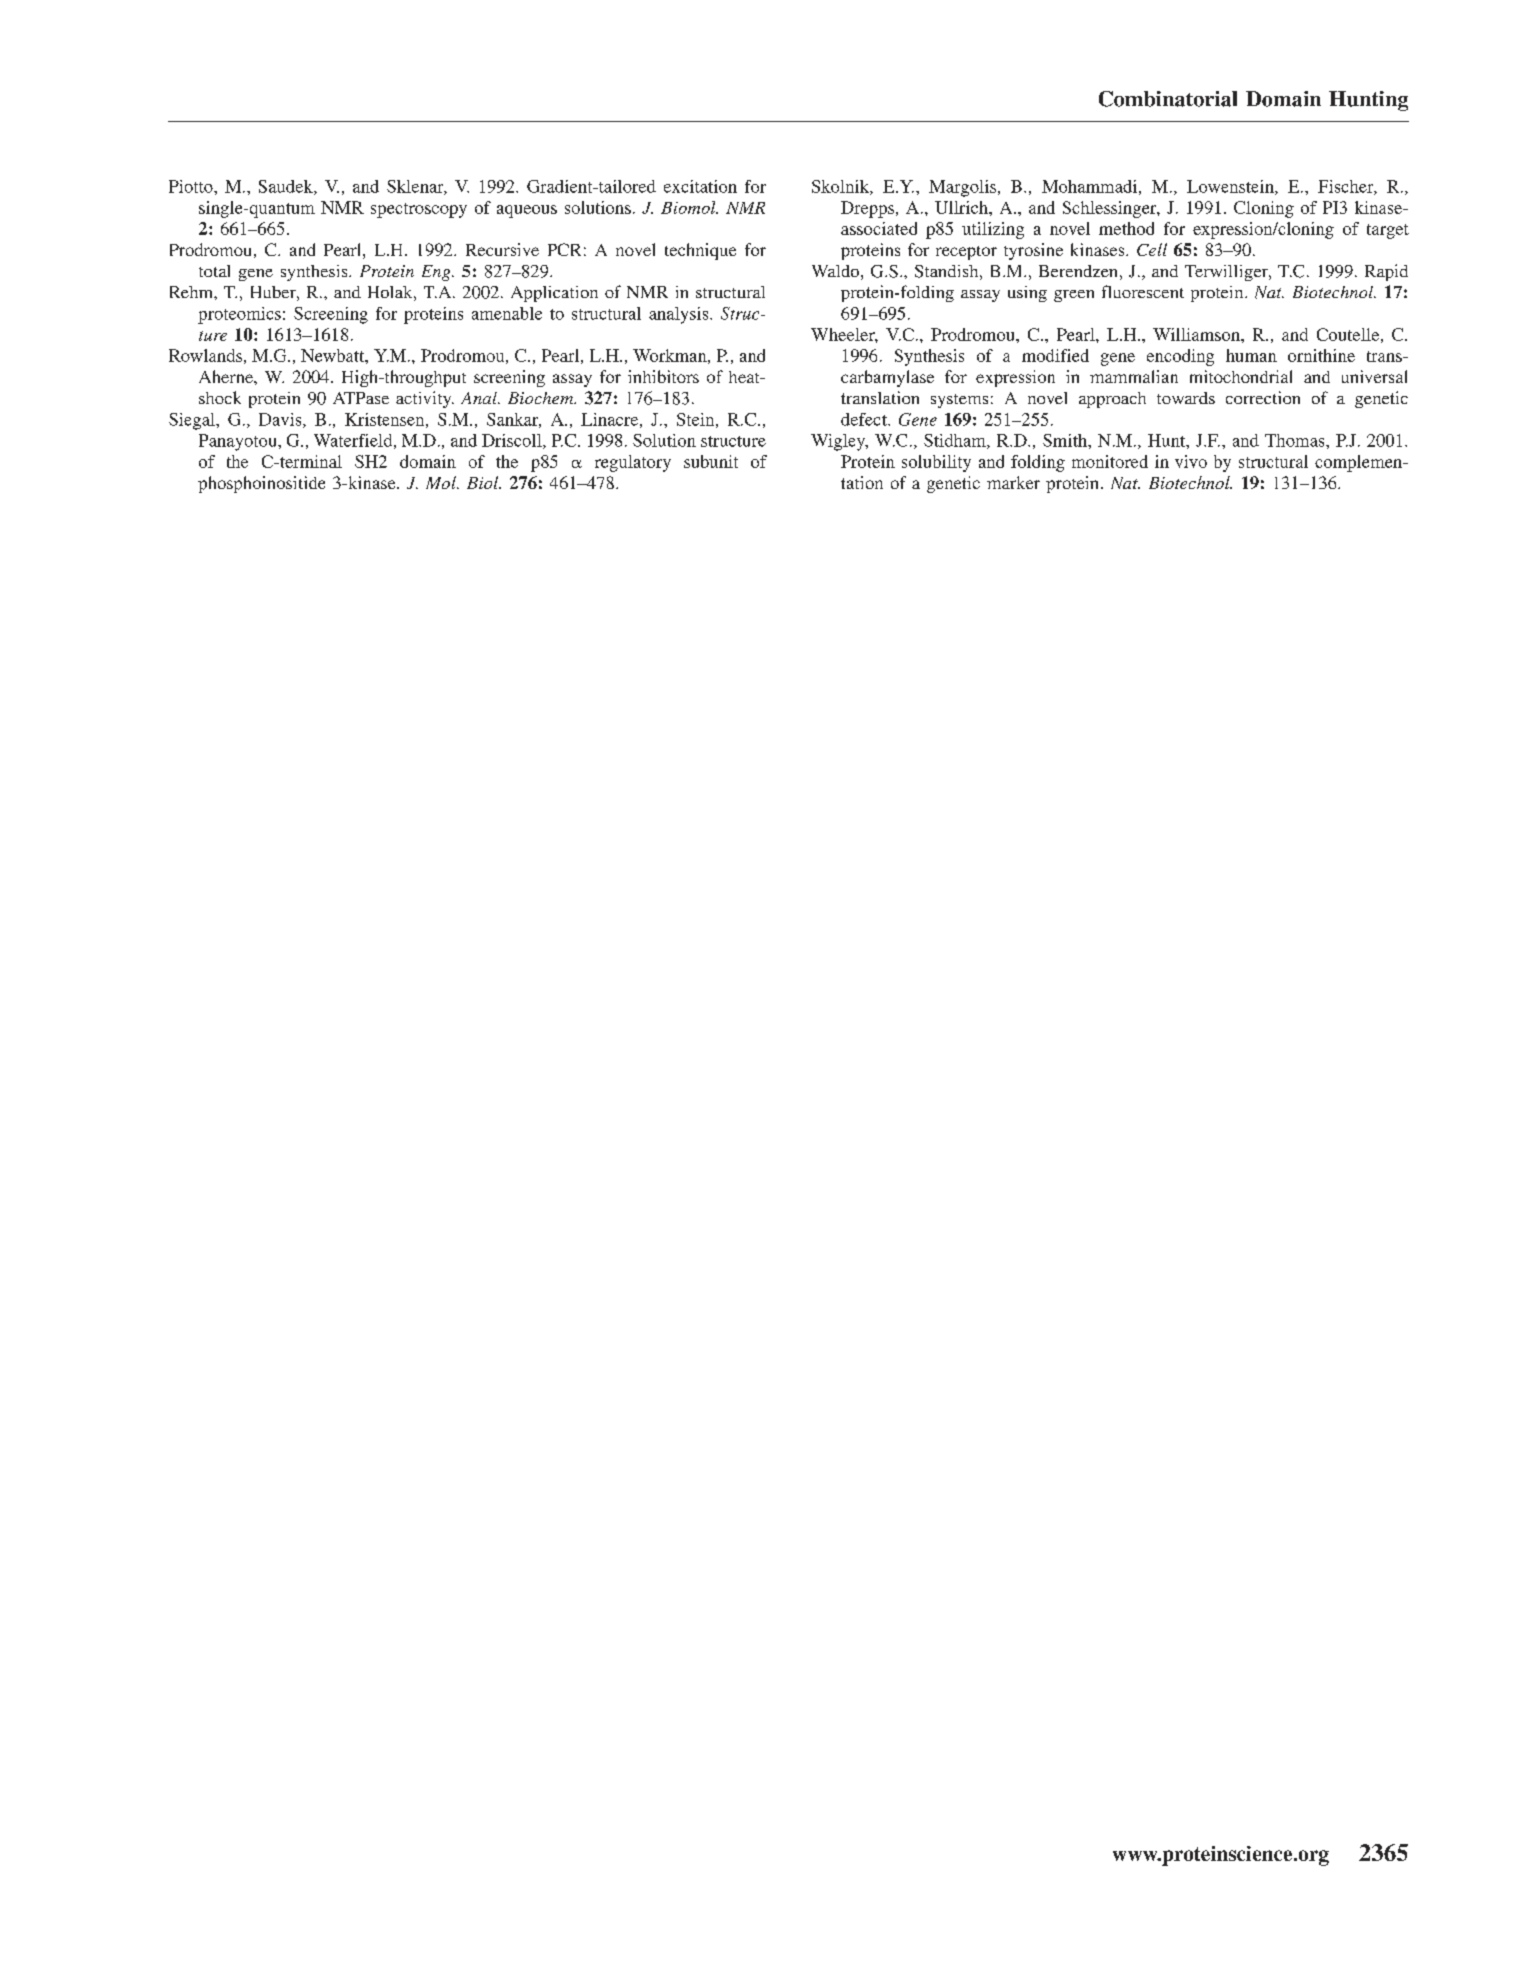  I want to click on Biol, so click(484, 482).
